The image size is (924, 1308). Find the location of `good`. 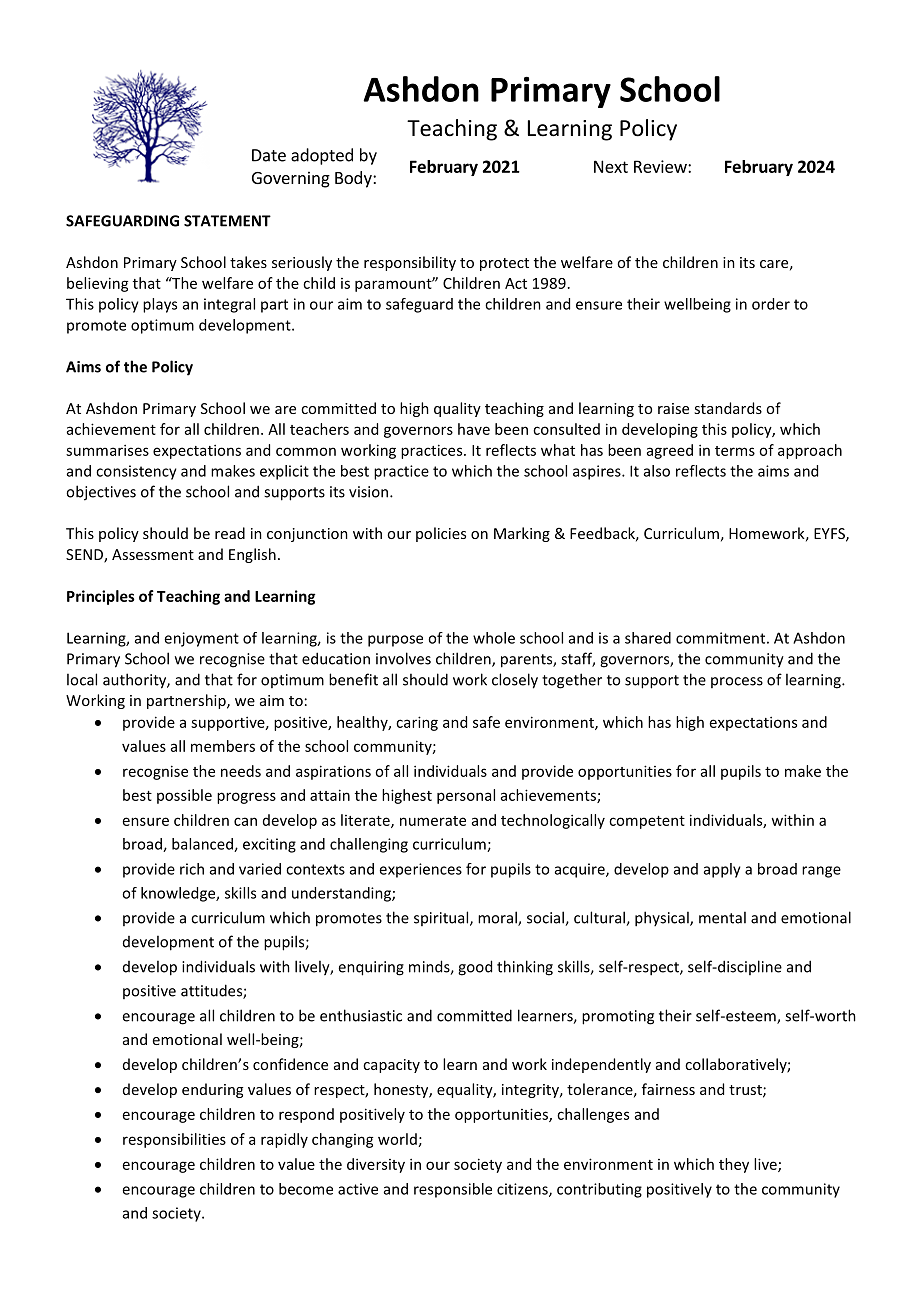

good is located at coordinates (475, 968).
